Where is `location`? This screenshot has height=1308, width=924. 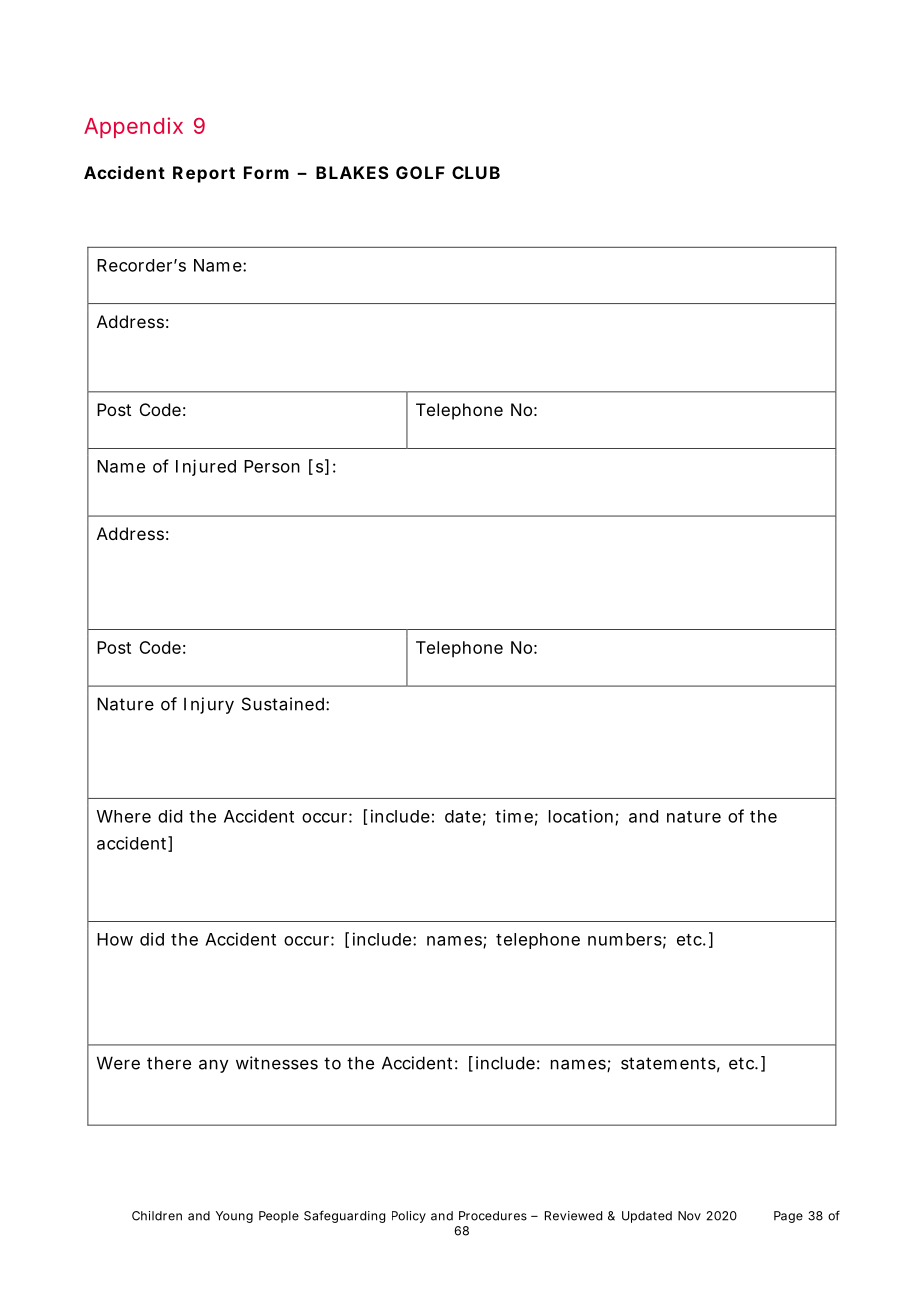 location is located at coordinates (581, 816).
